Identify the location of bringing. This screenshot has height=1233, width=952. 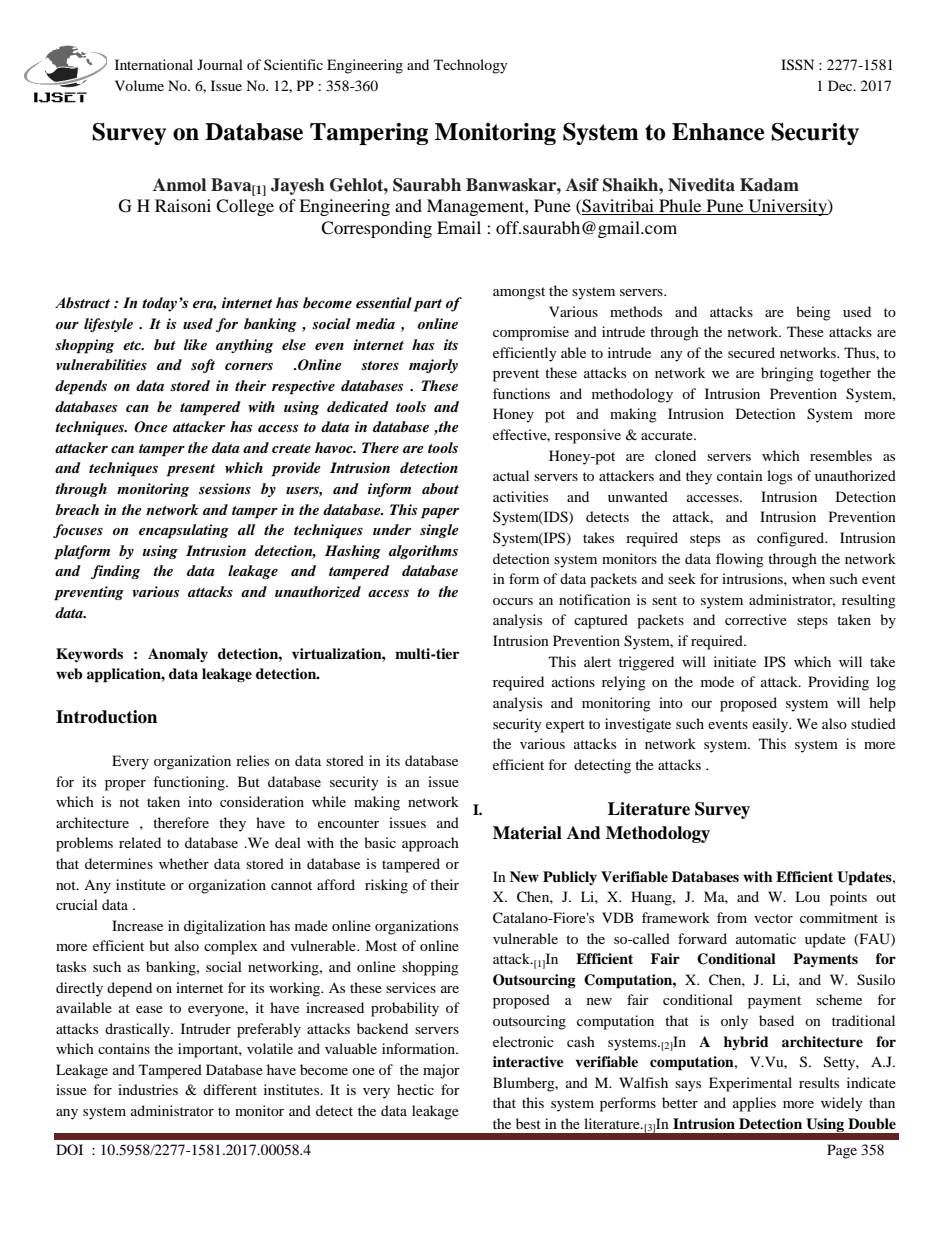
(787, 374).
